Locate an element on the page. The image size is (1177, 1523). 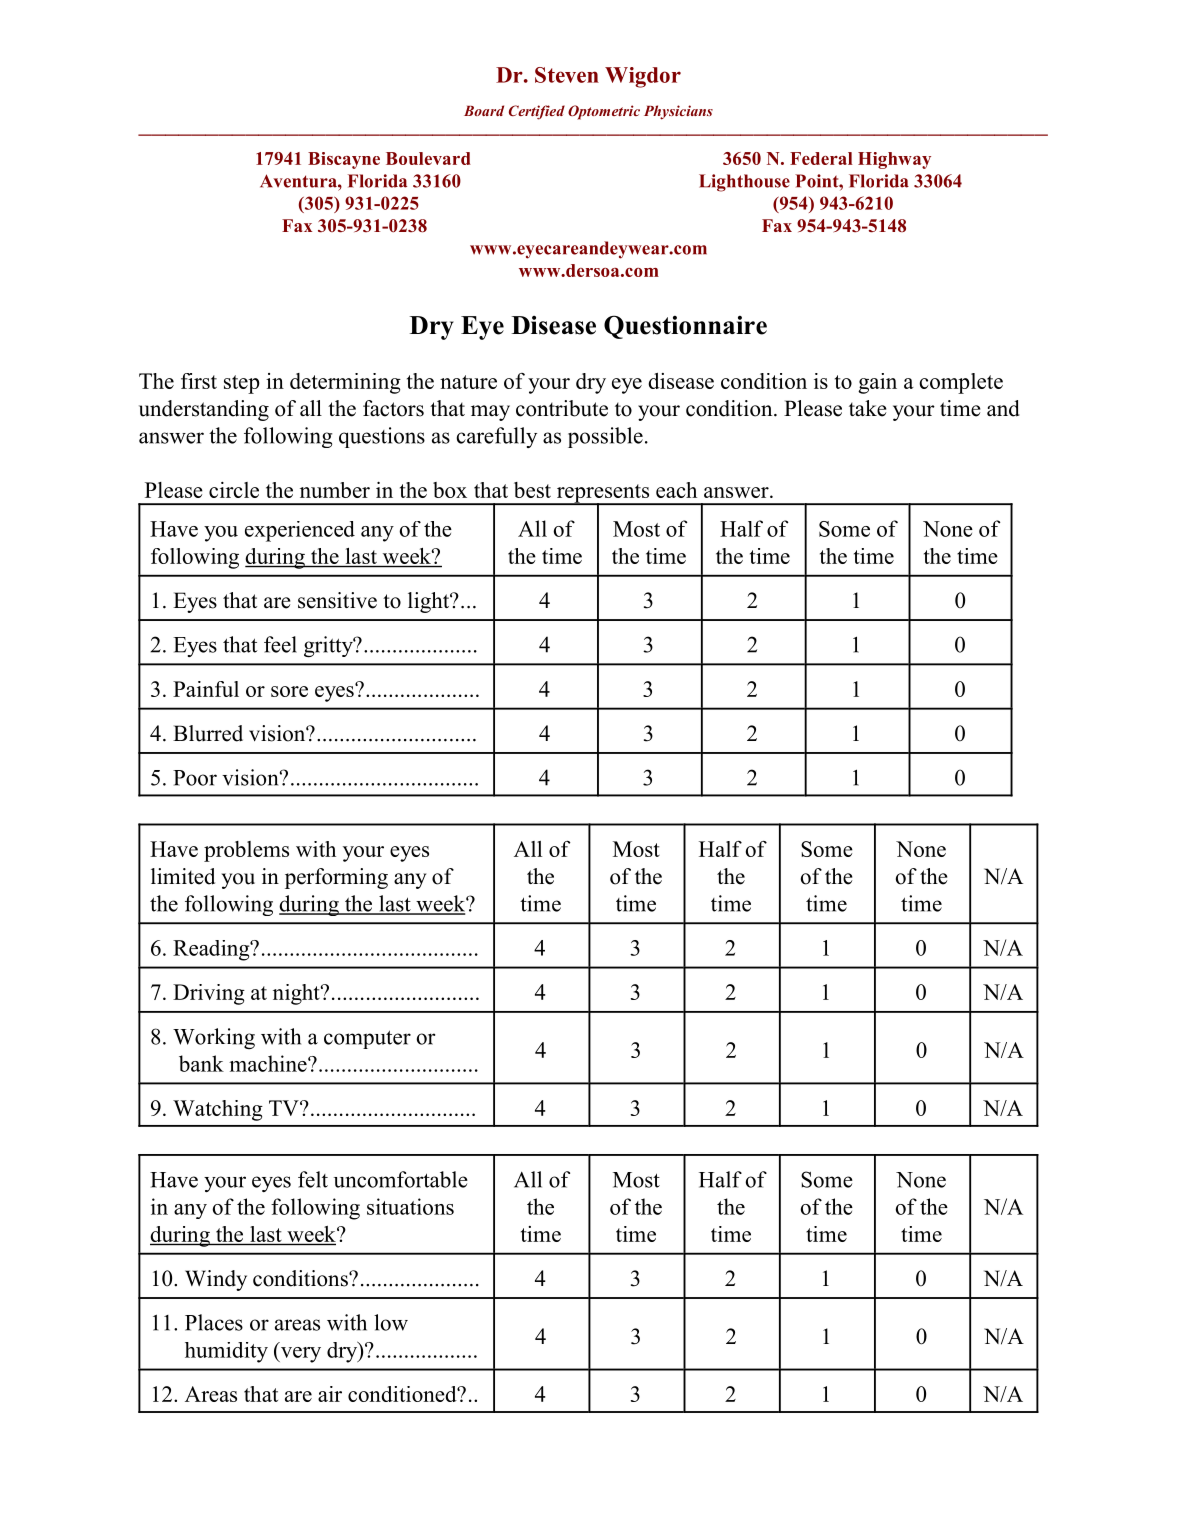
Biscayne is located at coordinates (344, 160).
